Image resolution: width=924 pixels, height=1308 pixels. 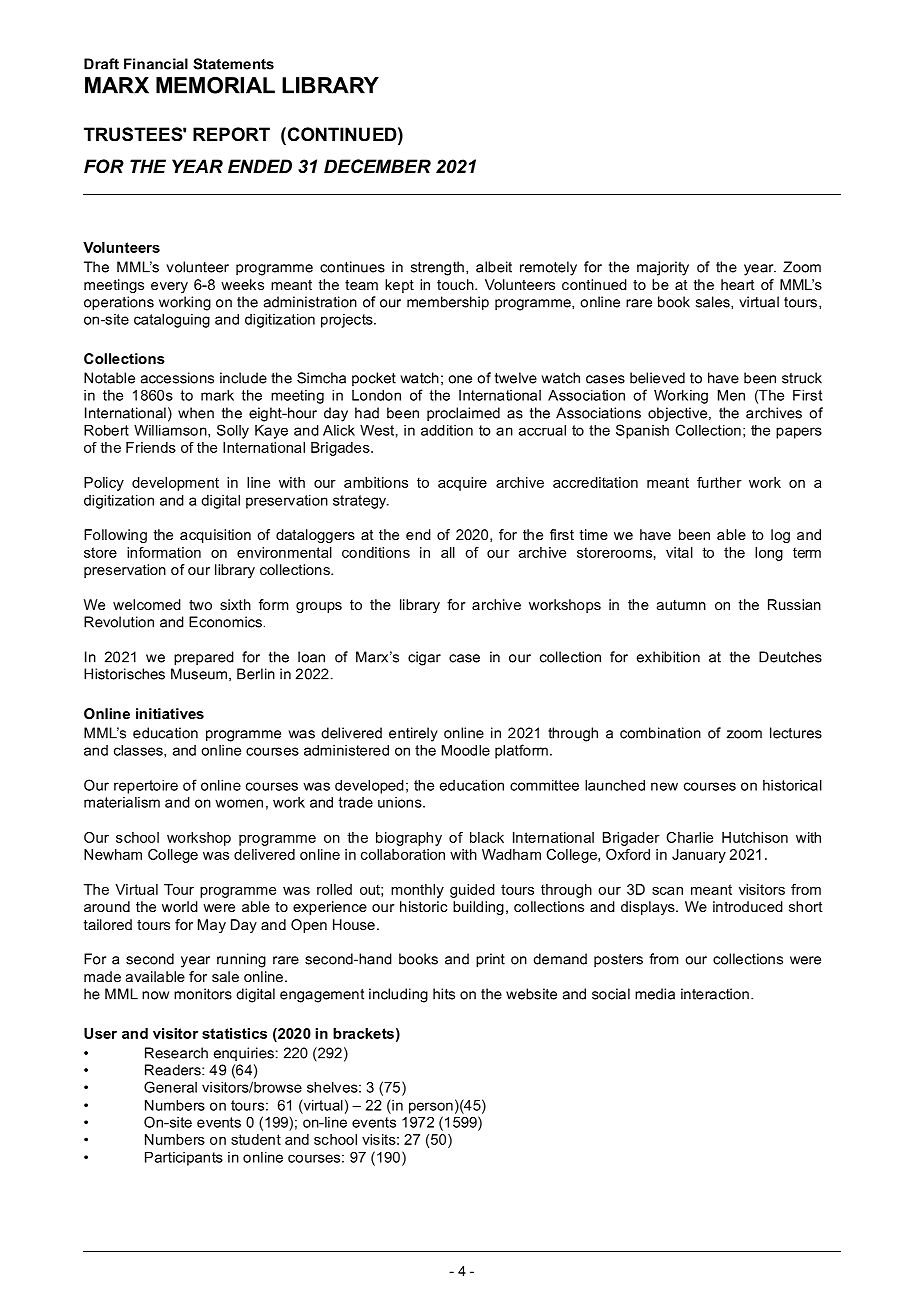 What do you see at coordinates (184, 1159) in the screenshot?
I see `Participants` at bounding box center [184, 1159].
